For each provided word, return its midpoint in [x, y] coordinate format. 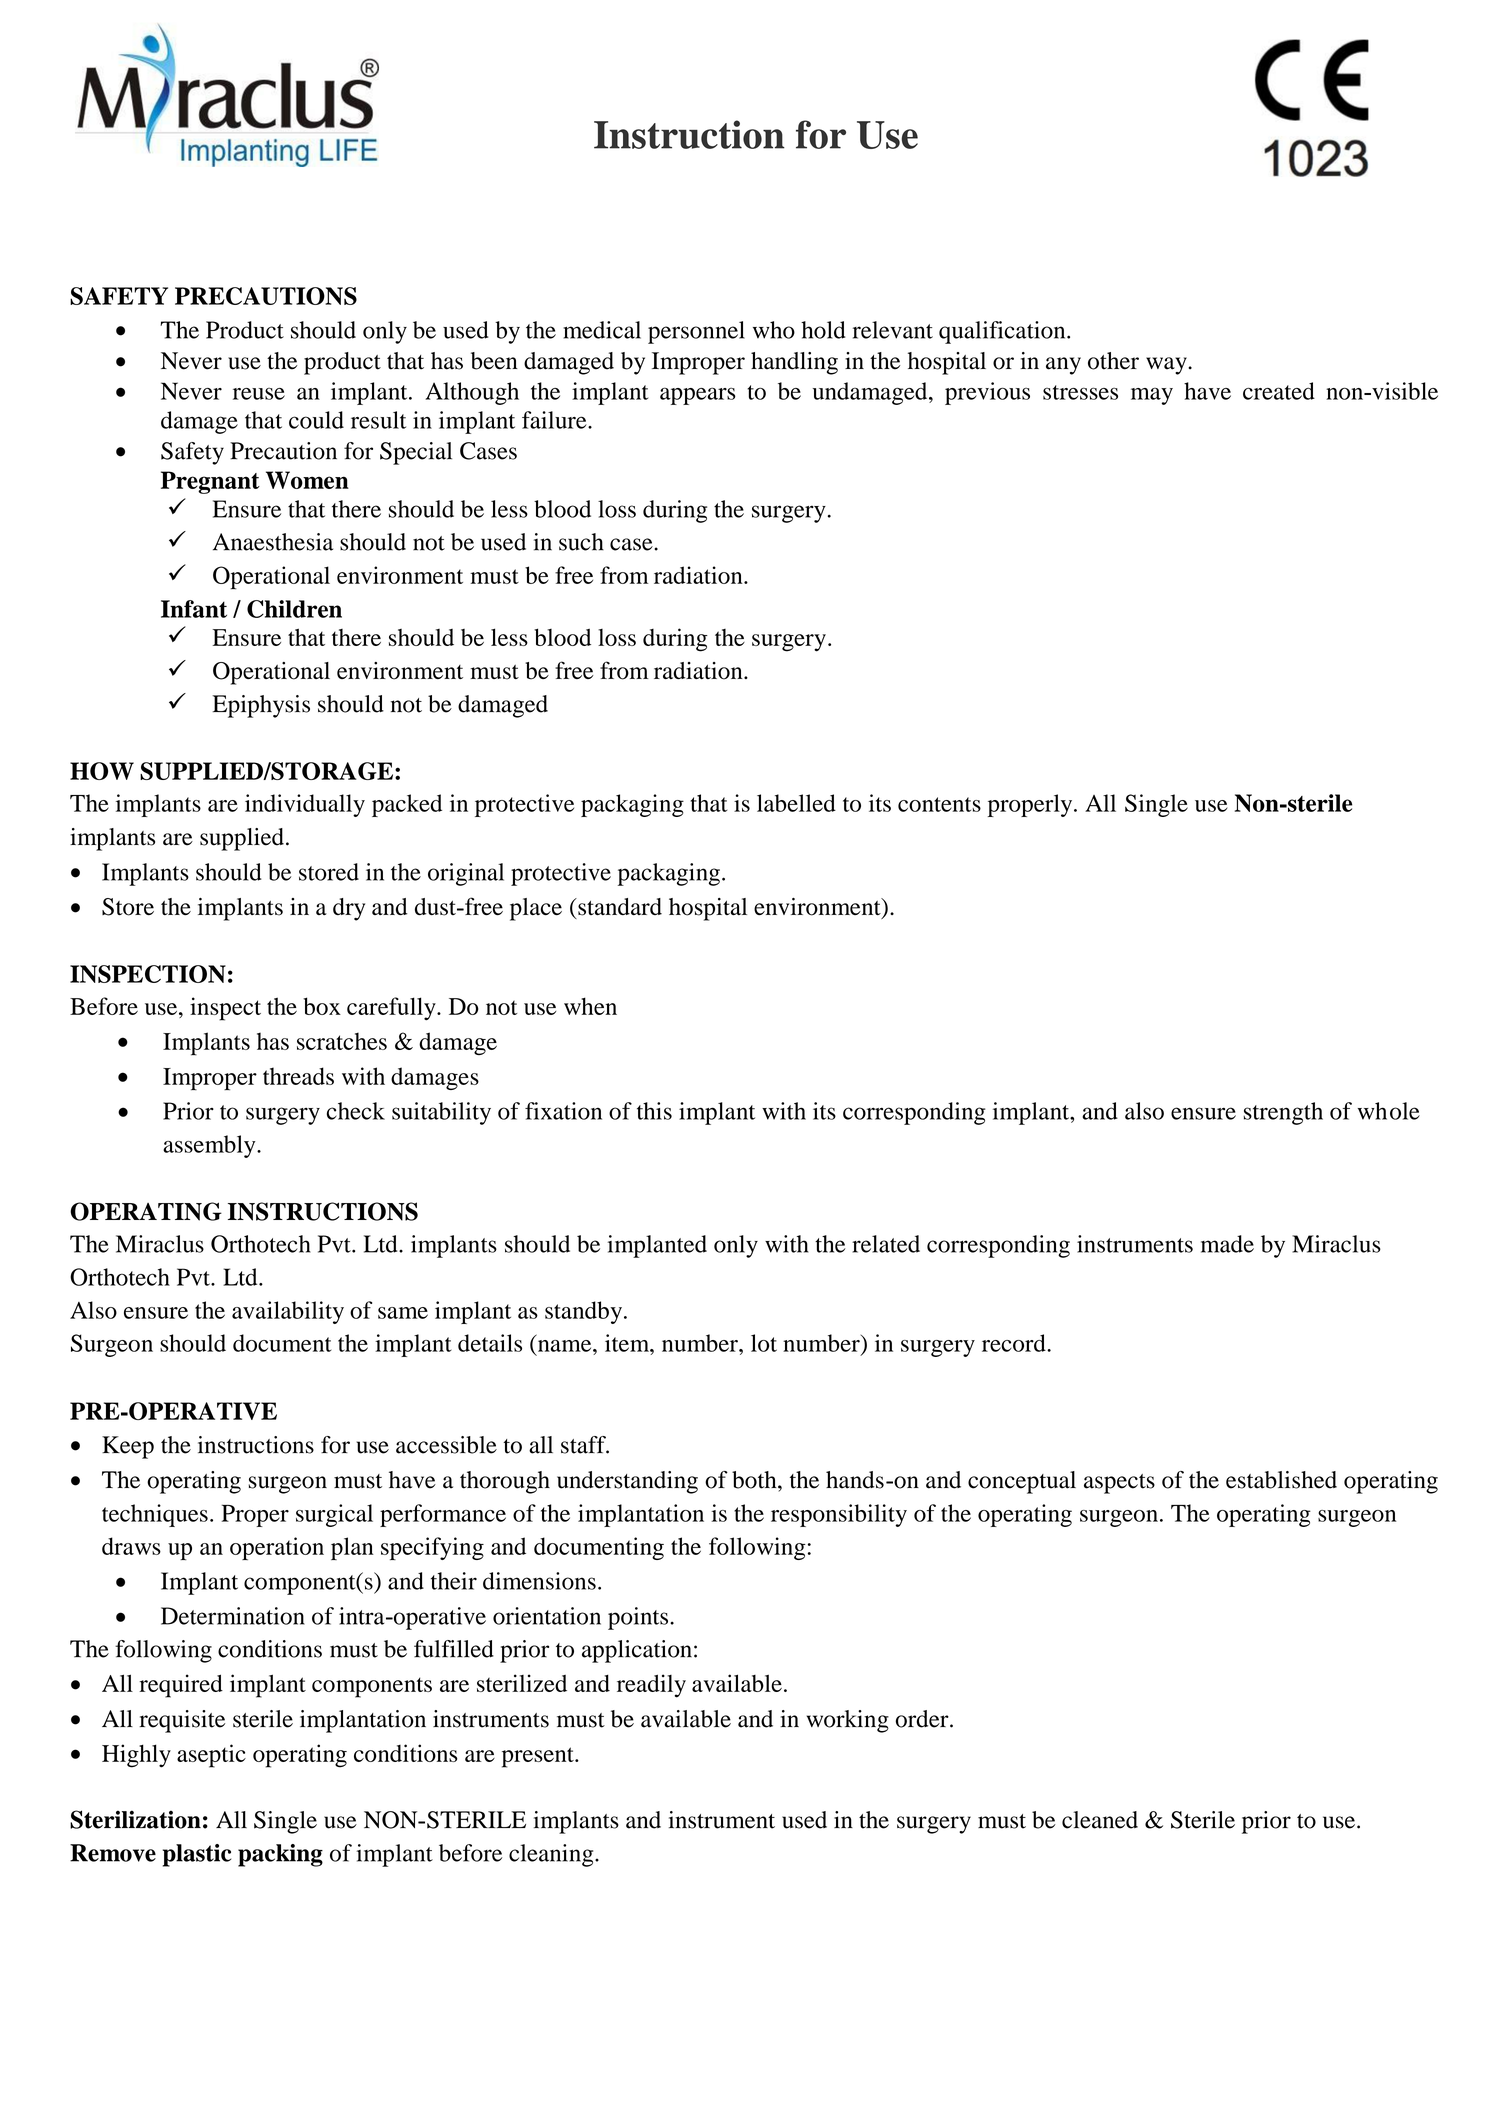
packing [280, 1855]
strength [1283, 1113]
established [1281, 1480]
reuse [259, 394]
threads [298, 1076]
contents [939, 804]
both [755, 1480]
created [1279, 391]
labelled [796, 803]
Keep [128, 1447]
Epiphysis [261, 706]
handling [794, 363]
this [654, 1111]
